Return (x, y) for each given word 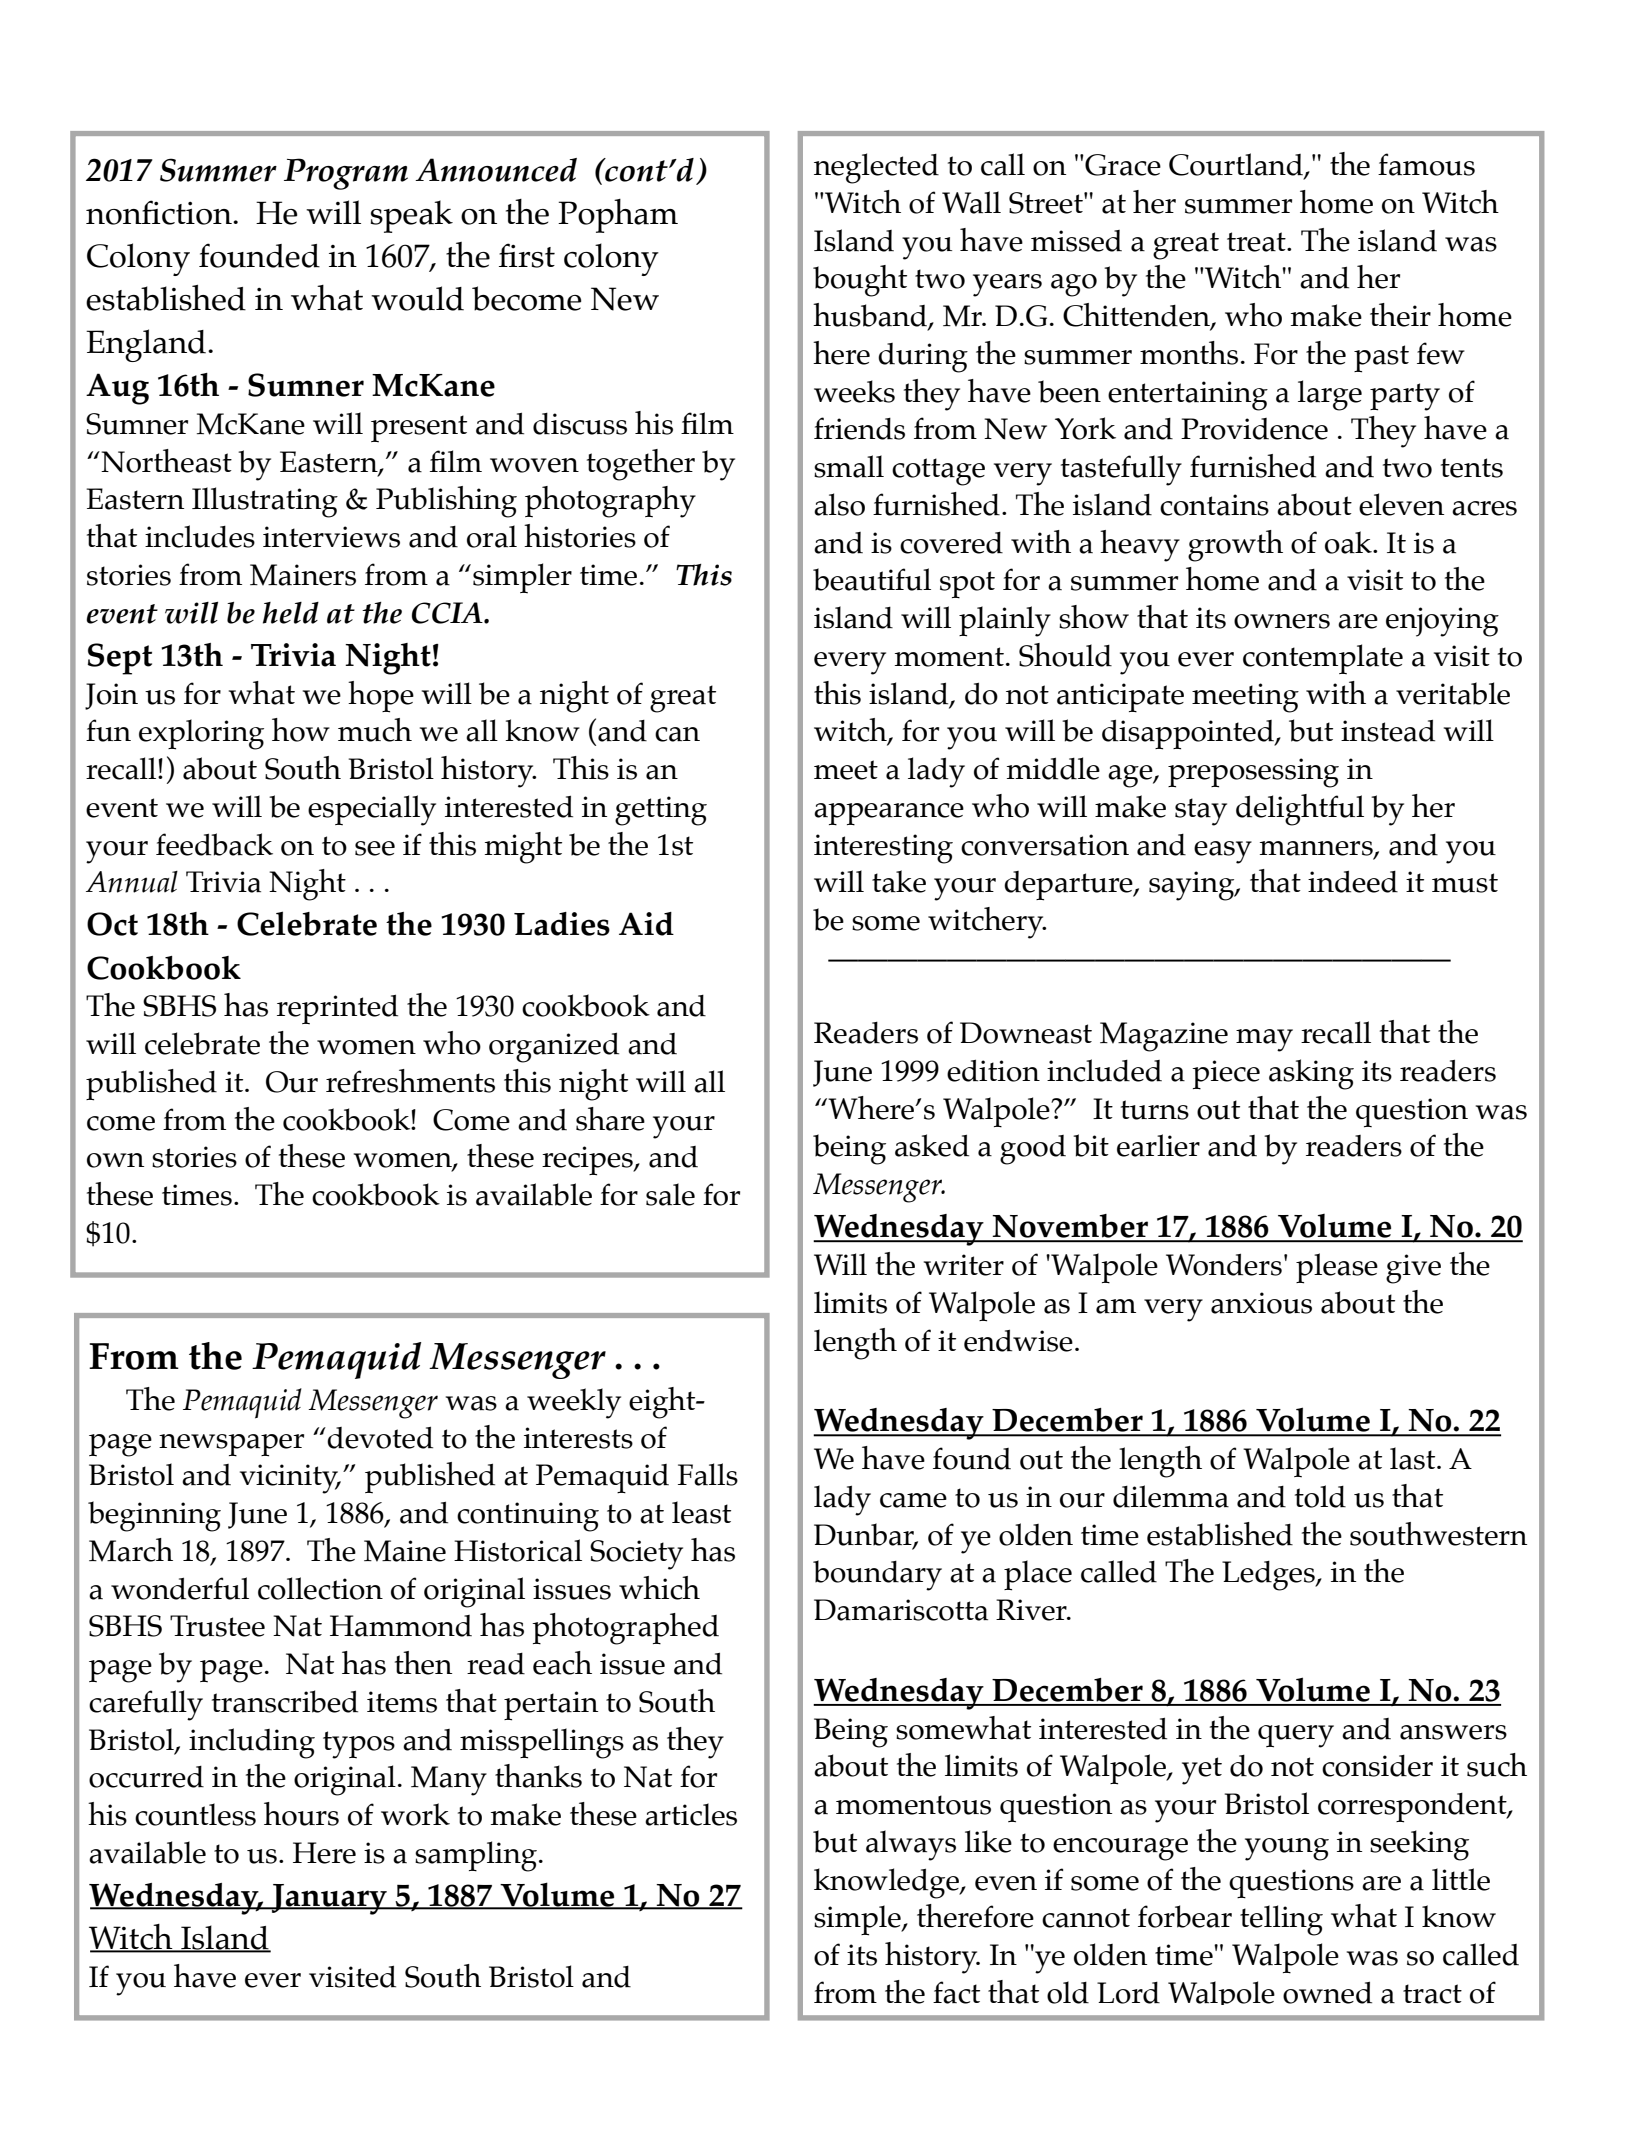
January (329, 1899)
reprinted (337, 1009)
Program (346, 174)
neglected (876, 168)
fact (956, 1992)
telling (1281, 1920)
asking (1311, 1074)
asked (932, 1145)
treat (1257, 242)
